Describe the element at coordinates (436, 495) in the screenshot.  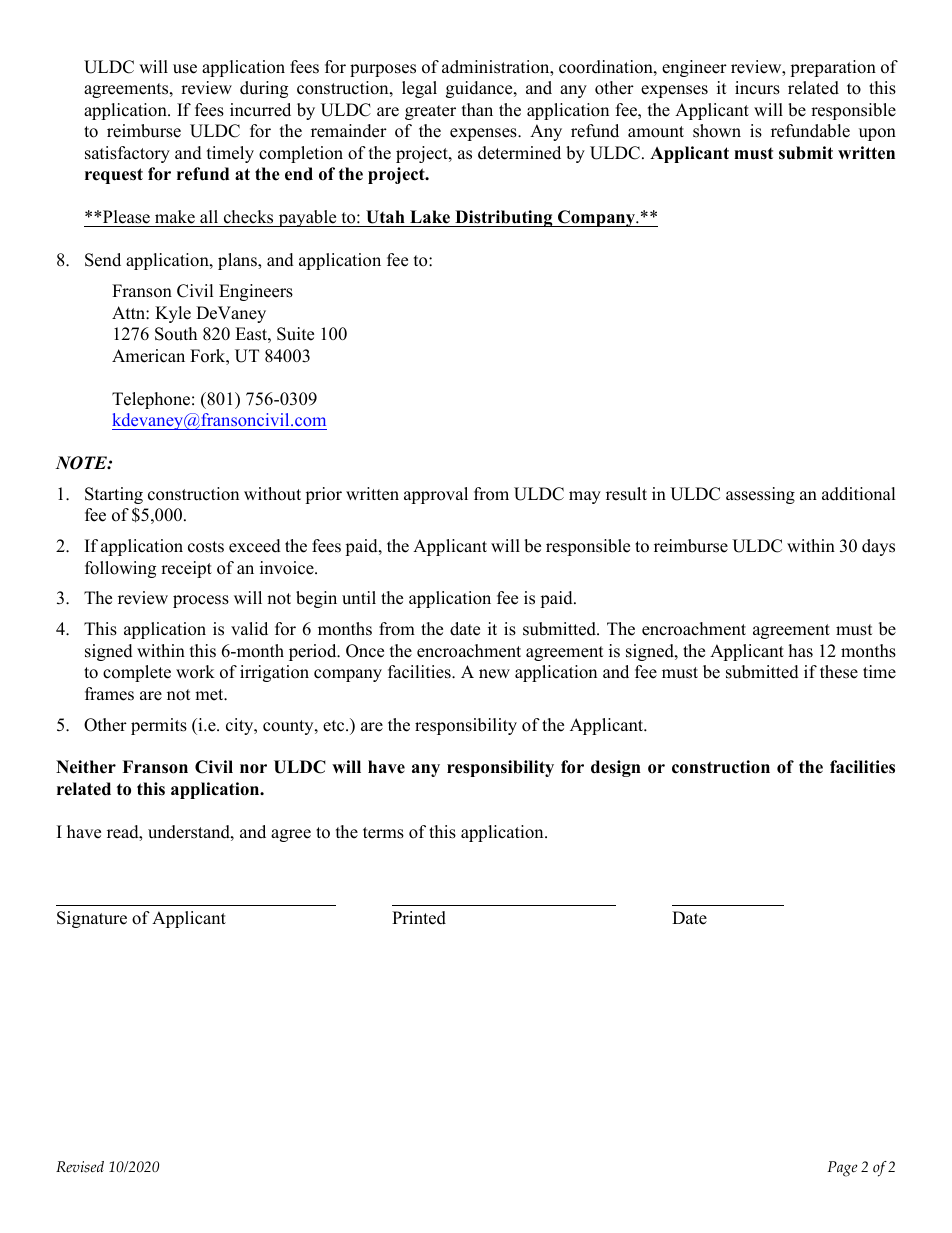
I see `approval` at that location.
